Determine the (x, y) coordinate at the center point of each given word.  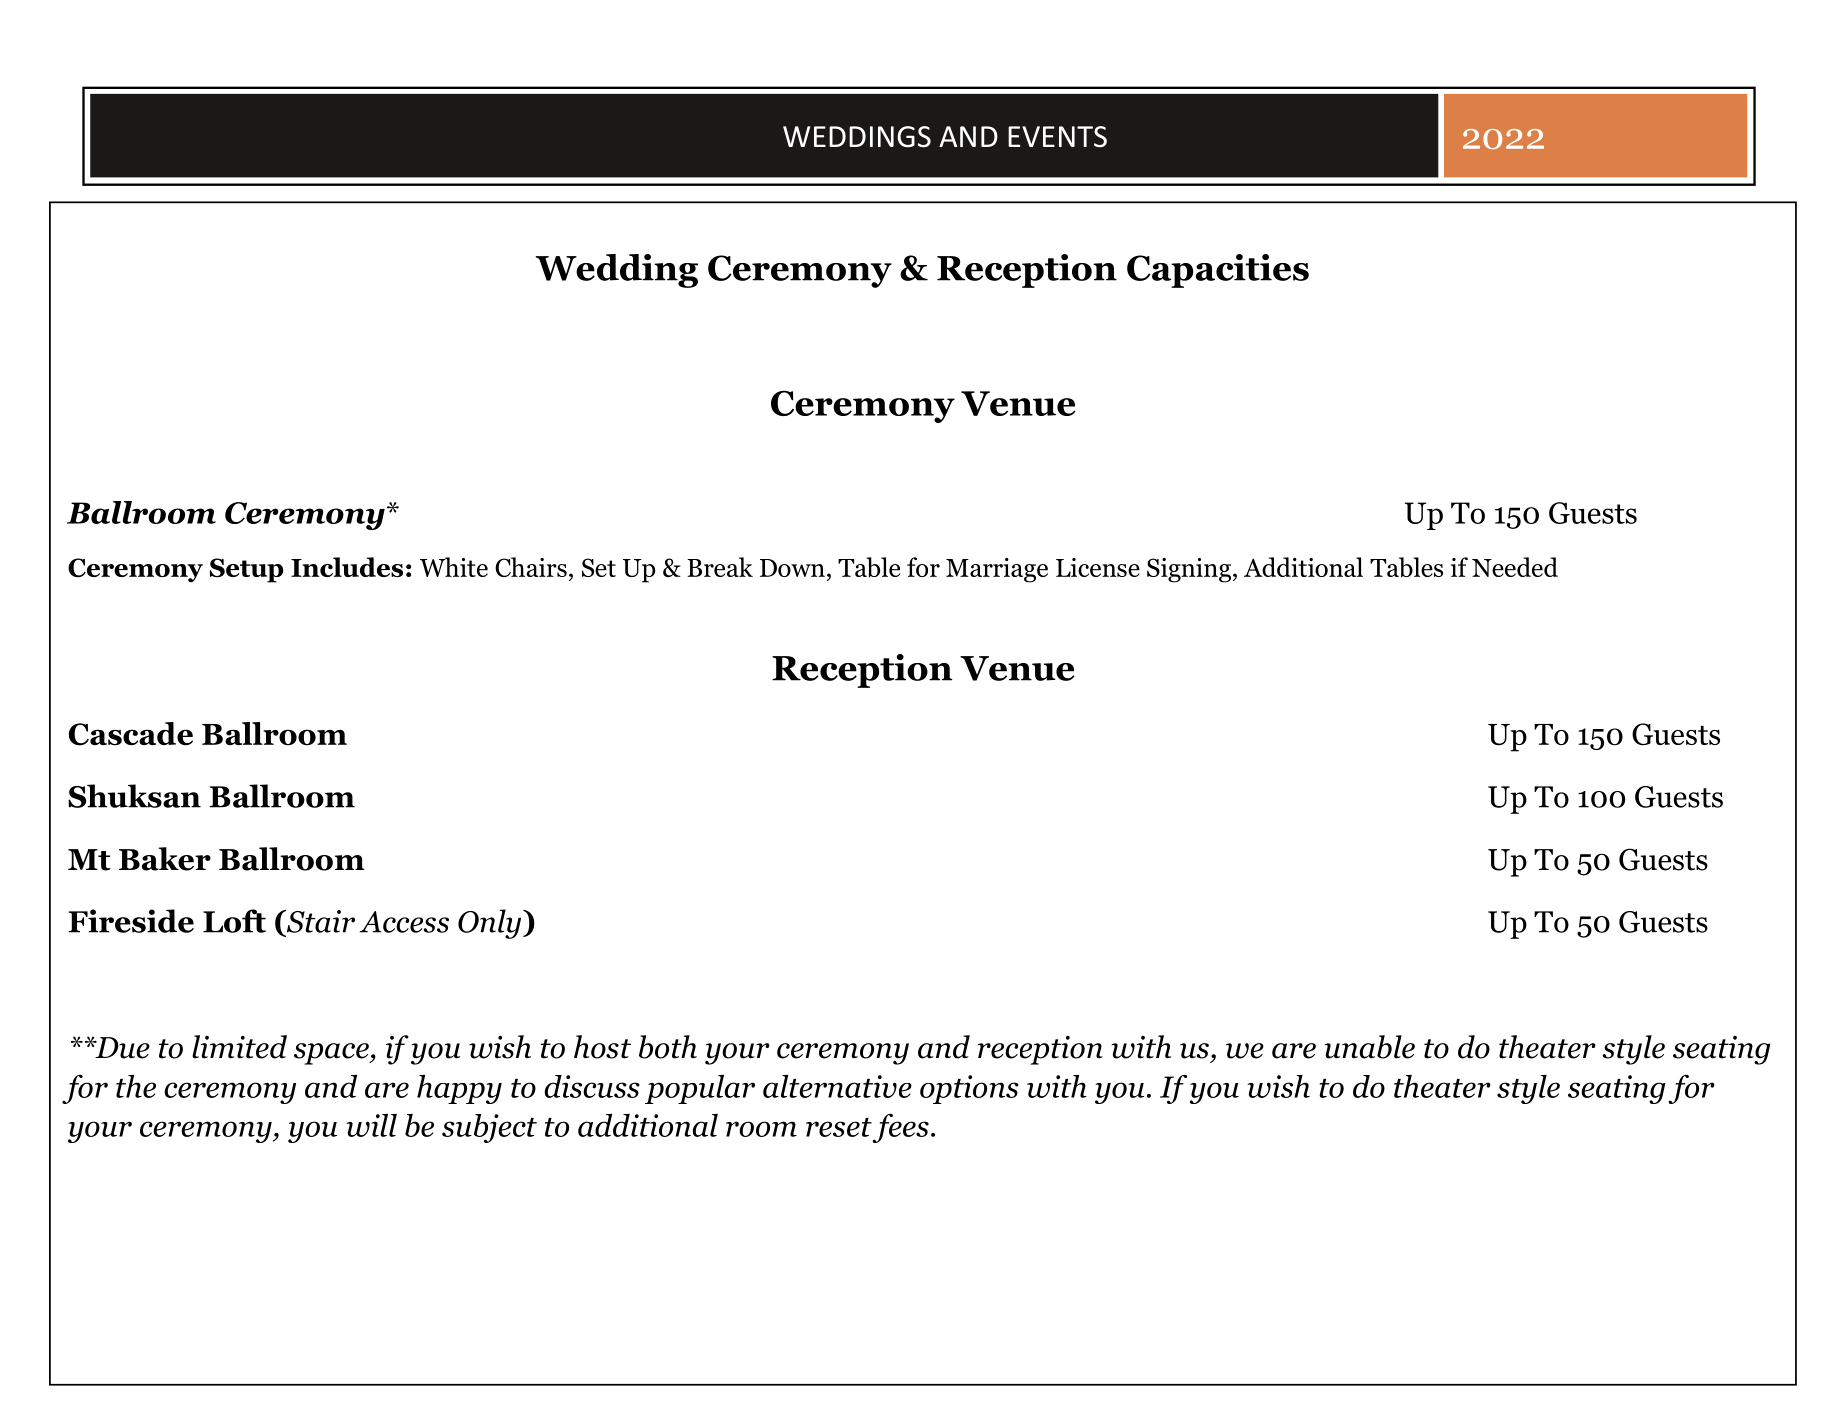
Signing (1189, 570)
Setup (246, 570)
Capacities (1218, 271)
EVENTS (1057, 137)
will (371, 1125)
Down (792, 568)
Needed (1515, 567)
